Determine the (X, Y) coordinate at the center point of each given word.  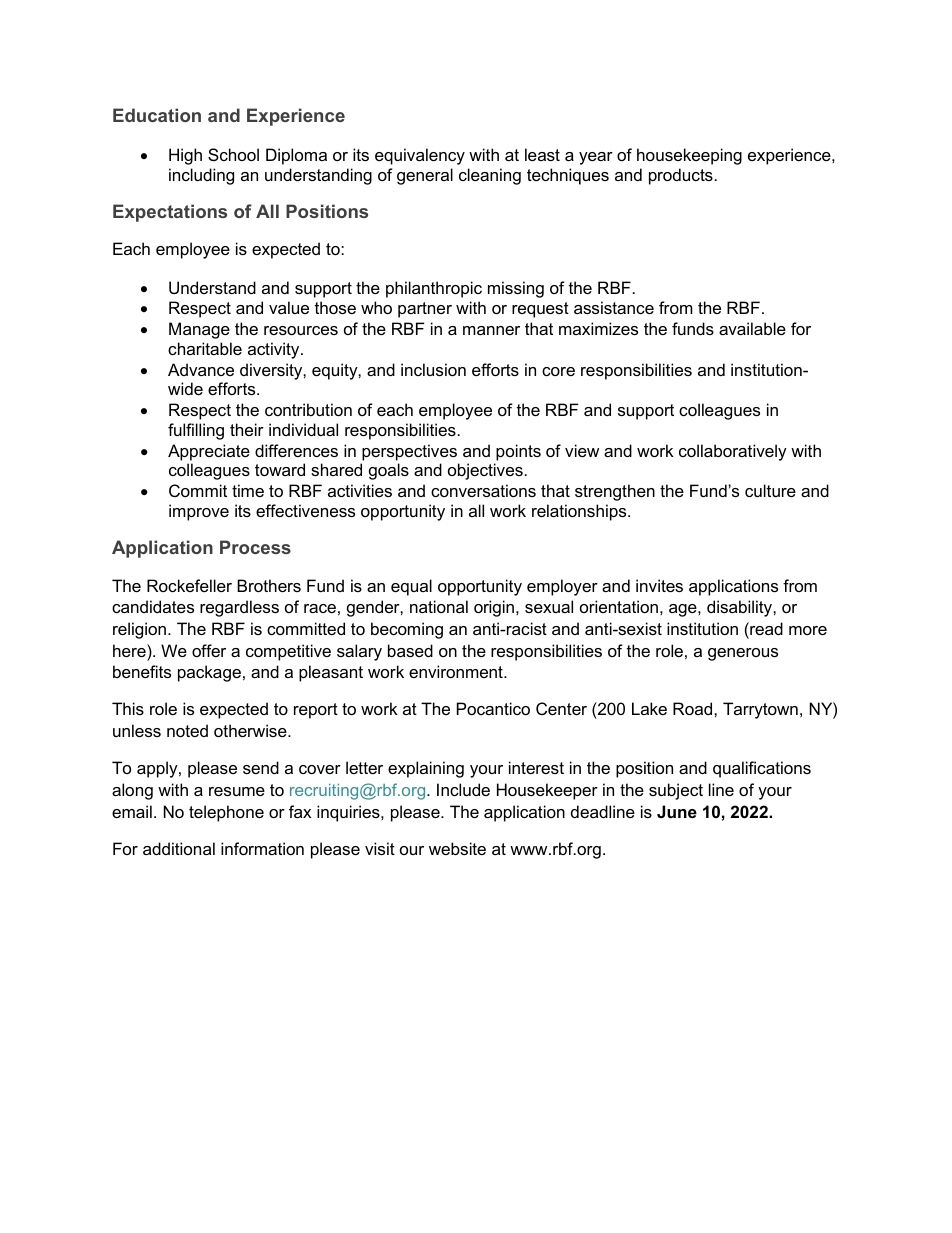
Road (694, 708)
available (752, 328)
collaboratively (733, 452)
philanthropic (434, 289)
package (209, 673)
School (233, 154)
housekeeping (689, 156)
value (289, 307)
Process (255, 547)
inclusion (433, 369)
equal (411, 587)
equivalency (420, 156)
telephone (226, 813)
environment (457, 671)
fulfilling (196, 431)
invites (659, 585)
